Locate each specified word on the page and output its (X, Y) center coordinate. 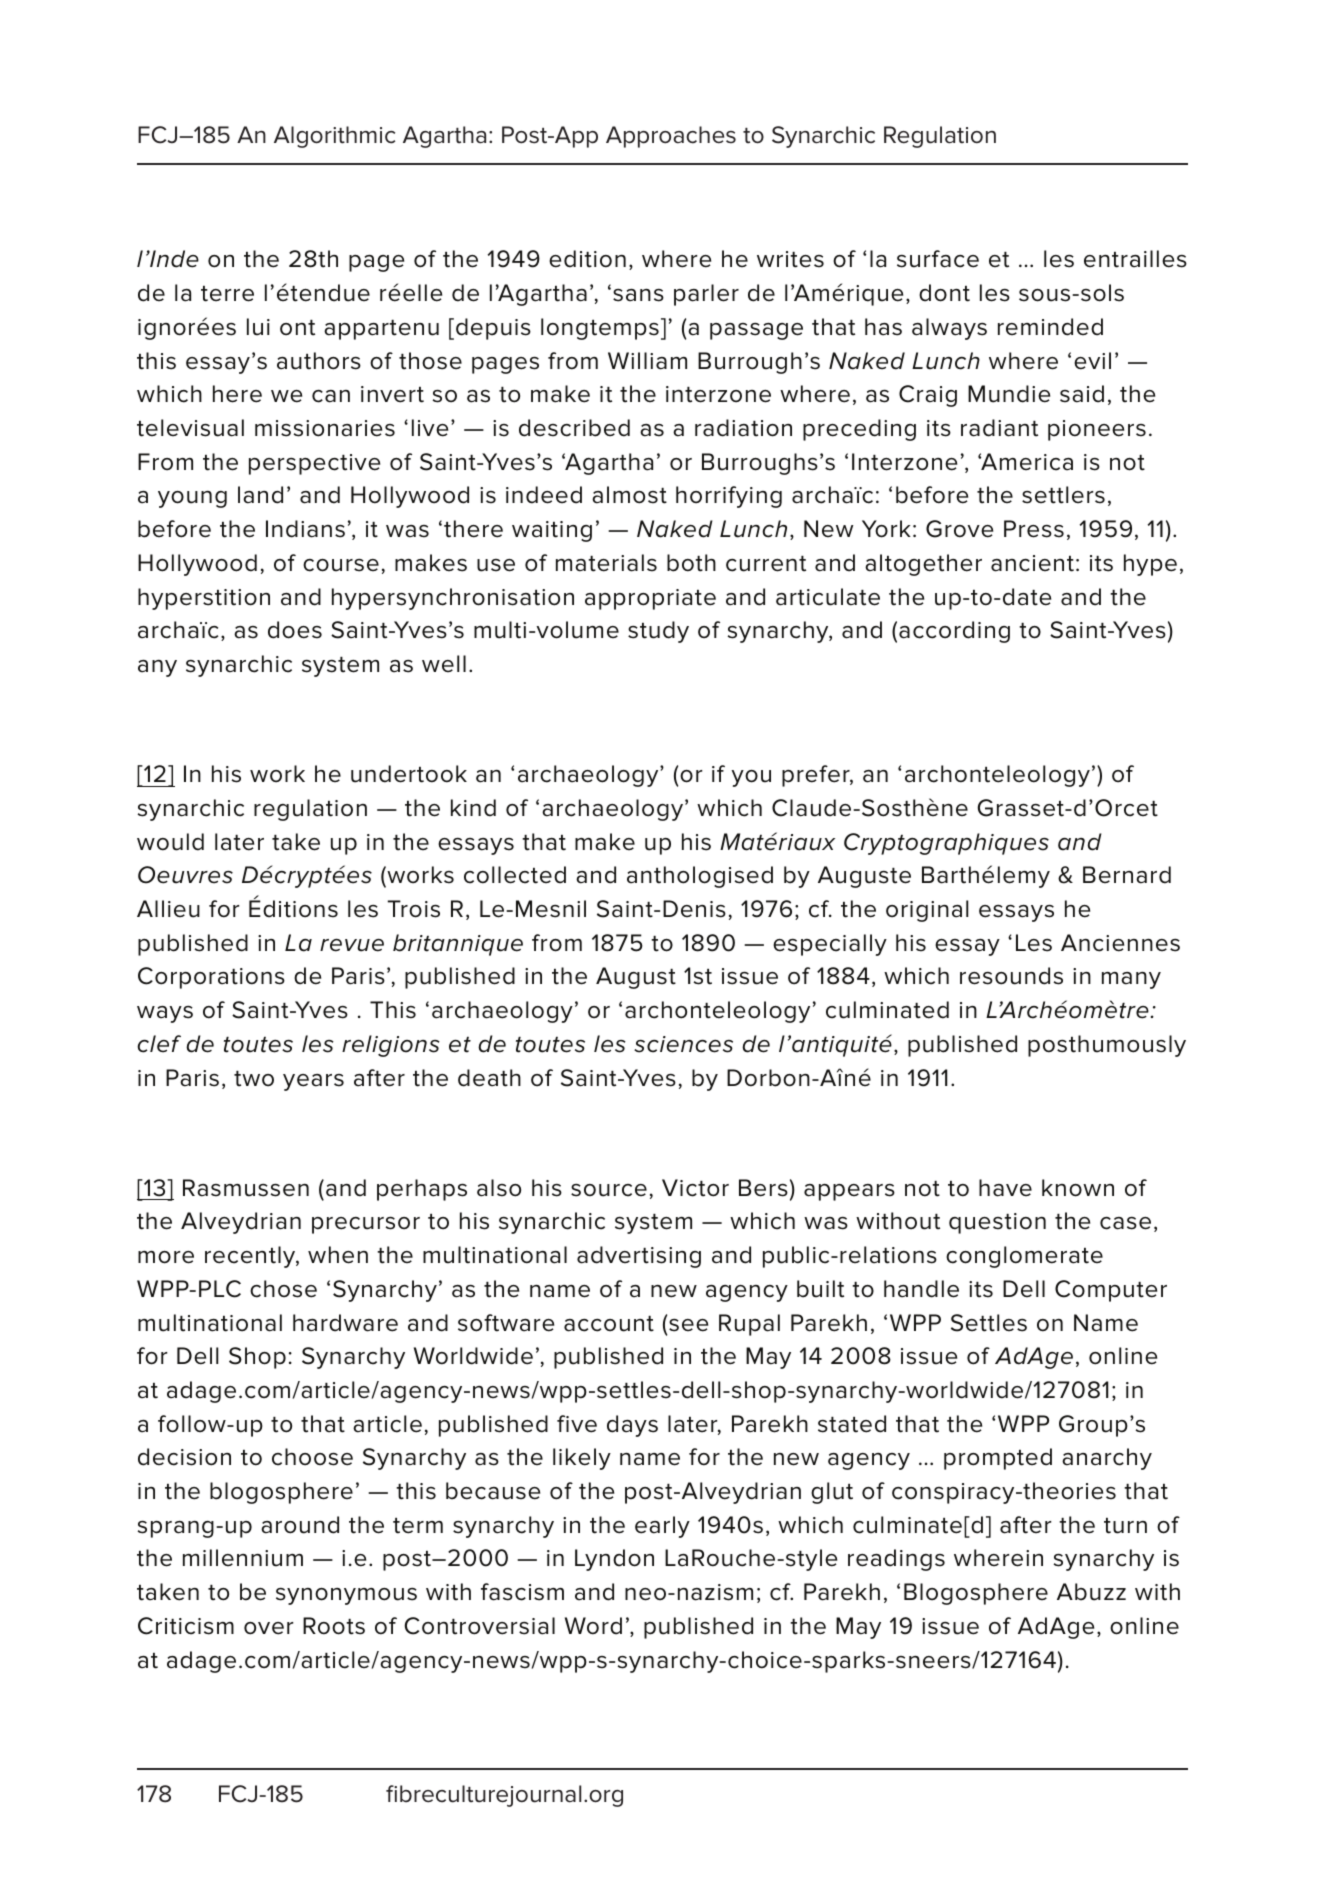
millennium (243, 1558)
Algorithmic (334, 137)
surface (938, 259)
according (954, 632)
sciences (683, 1044)
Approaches (671, 137)
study (658, 632)
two (254, 1079)
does (295, 630)
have (1005, 1188)
